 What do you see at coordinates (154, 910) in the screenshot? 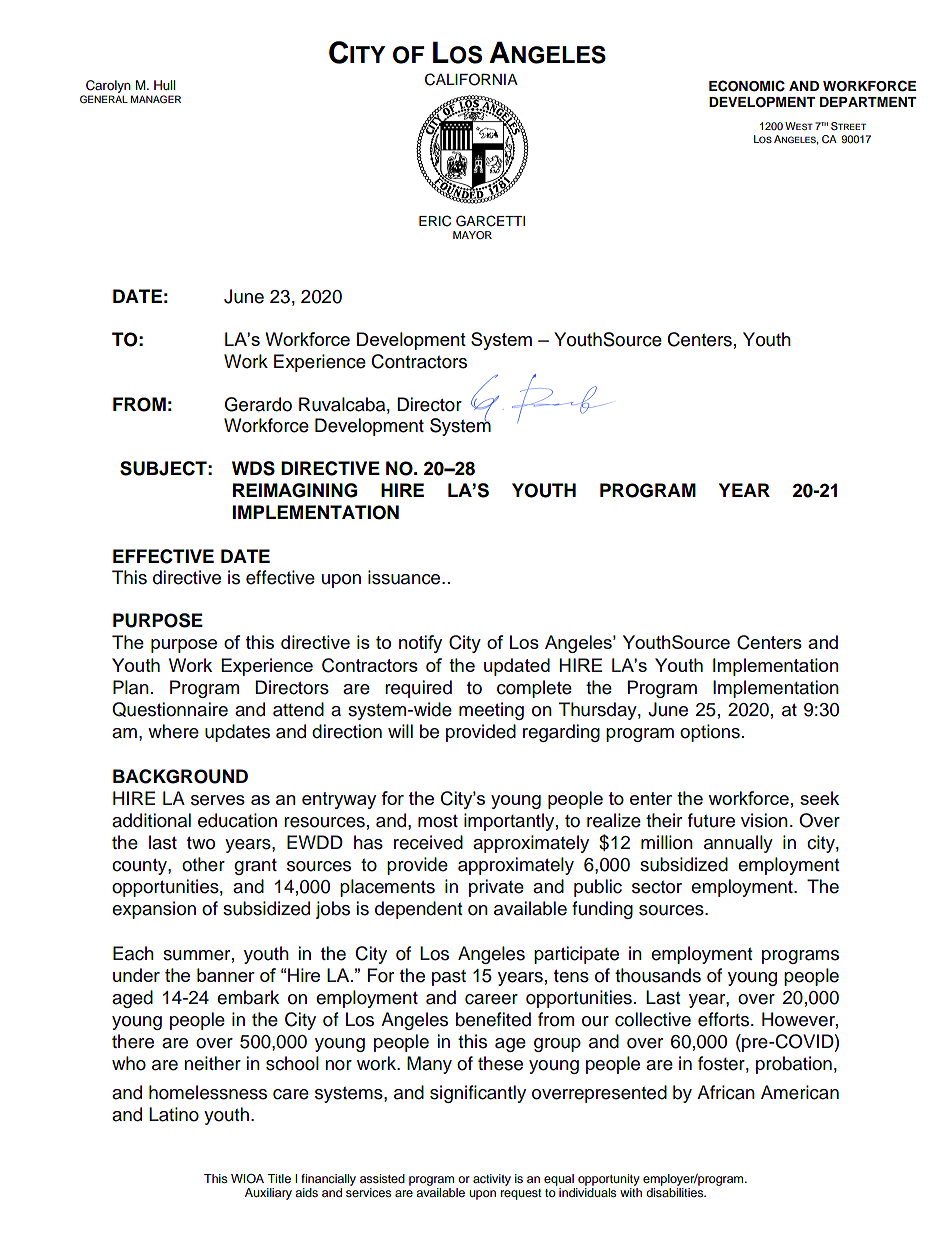
I see `expansion` at bounding box center [154, 910].
